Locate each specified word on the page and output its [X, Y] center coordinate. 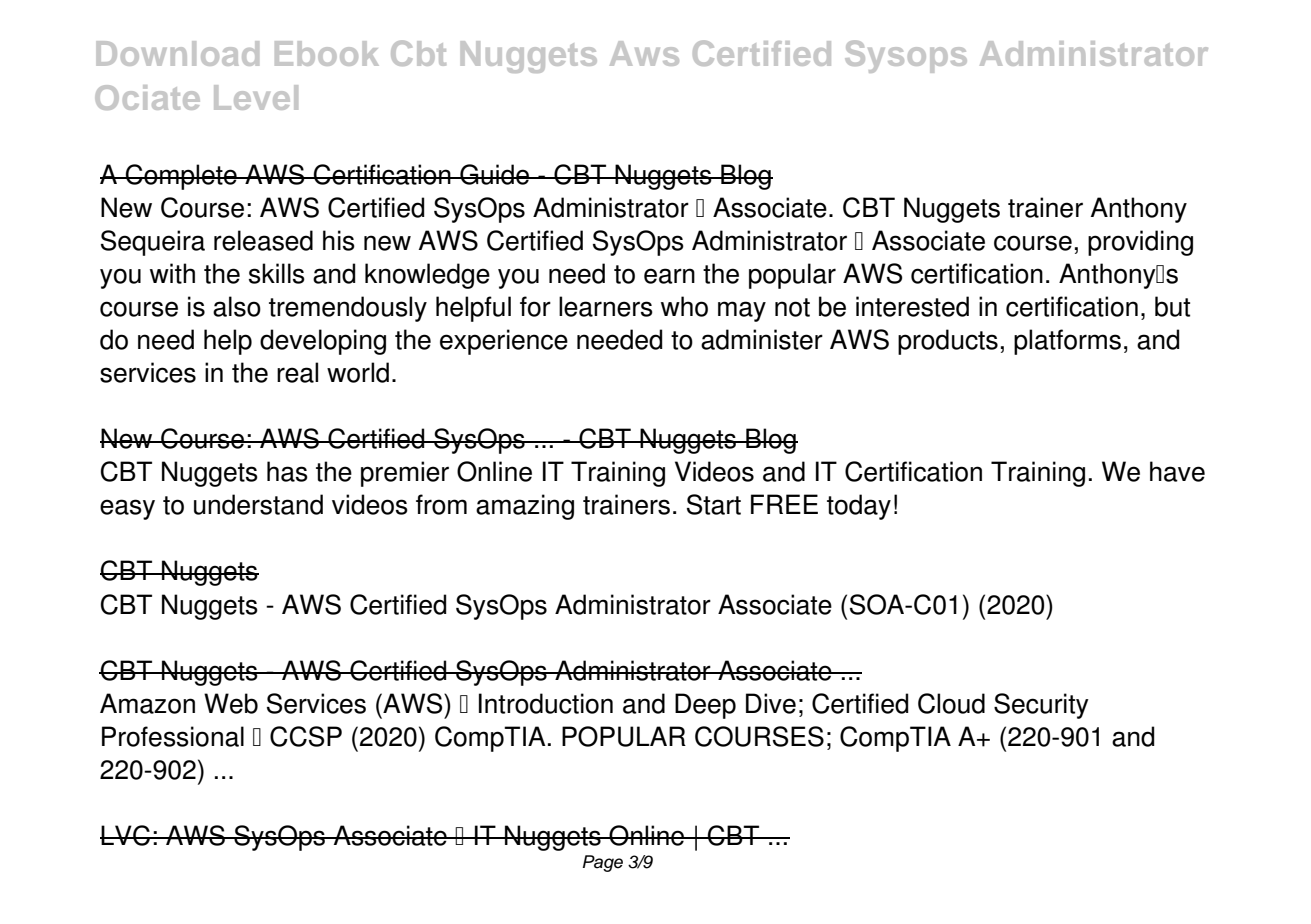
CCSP [306, 736]
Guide [494, 174]
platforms [1067, 342]
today [859, 507]
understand [258, 504]
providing [1140, 243]
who [684, 306]
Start [714, 504]
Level [256, 97]
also [237, 306]
